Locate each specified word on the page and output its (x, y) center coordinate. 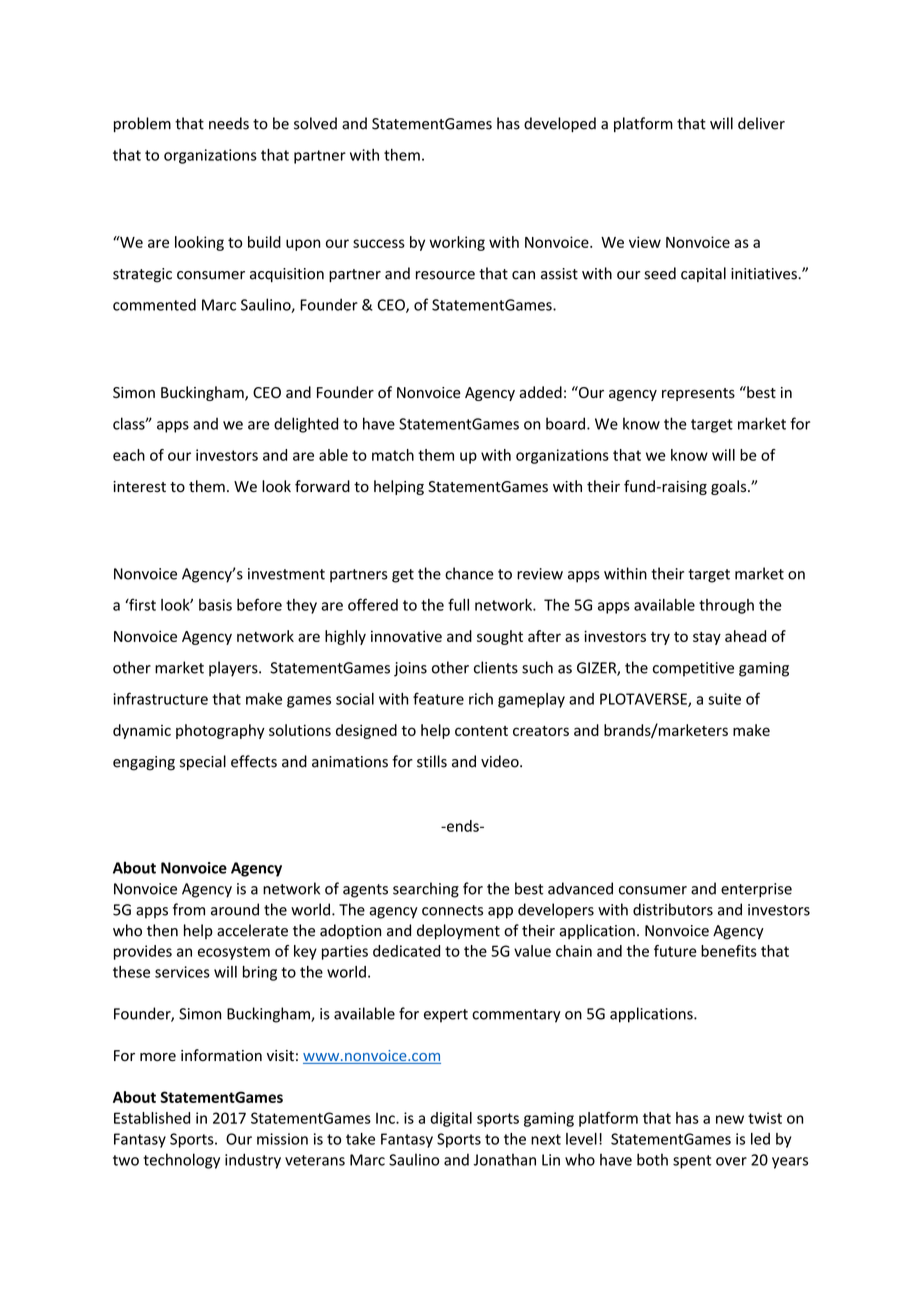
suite (724, 699)
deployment (458, 931)
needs (229, 123)
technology (181, 1161)
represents (698, 394)
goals (730, 487)
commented (154, 304)
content (481, 731)
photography (220, 731)
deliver (761, 123)
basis (215, 605)
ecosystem (234, 953)
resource (445, 275)
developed (560, 124)
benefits (729, 951)
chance (469, 573)
